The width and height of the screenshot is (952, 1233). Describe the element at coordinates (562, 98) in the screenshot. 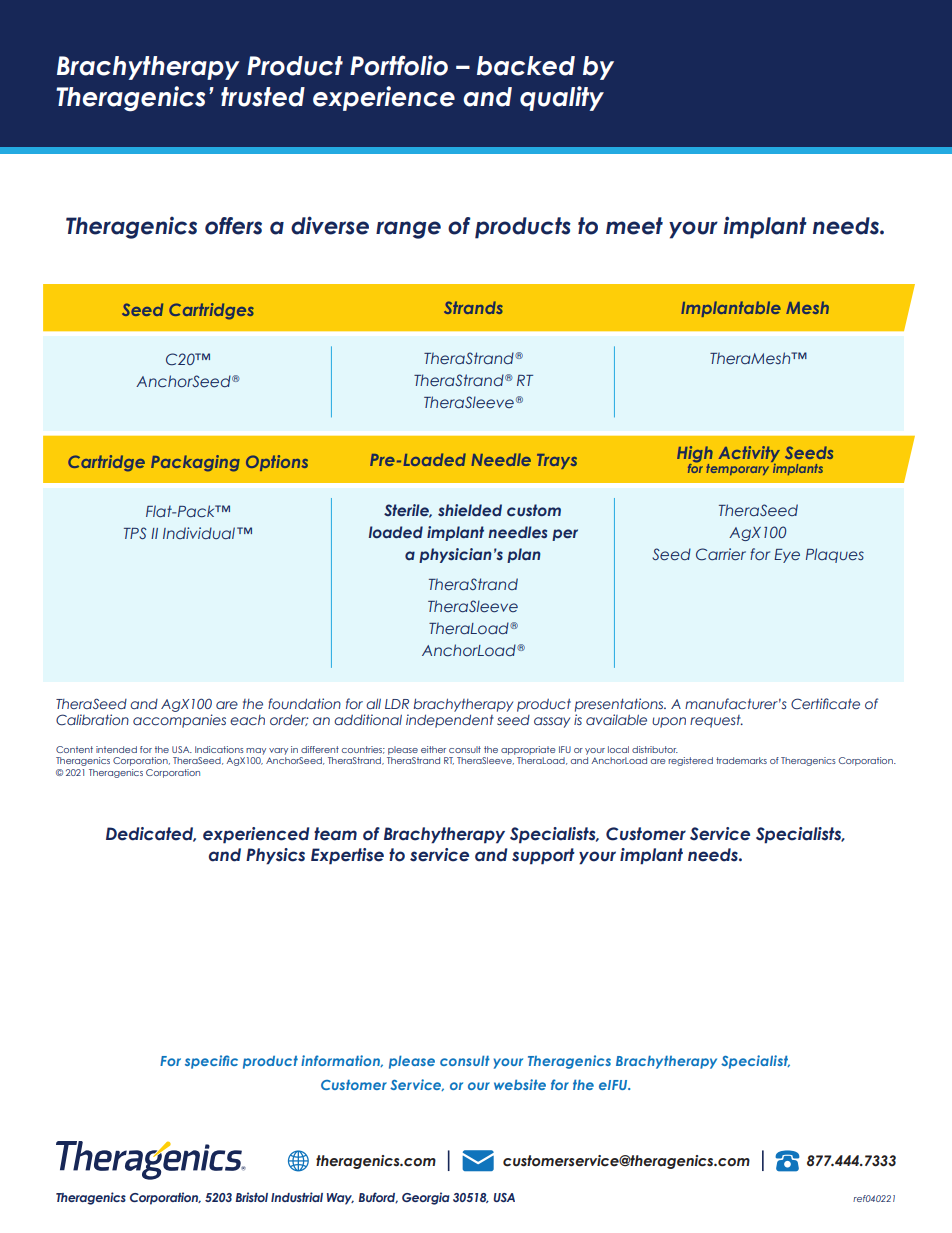

I see `quality` at that location.
